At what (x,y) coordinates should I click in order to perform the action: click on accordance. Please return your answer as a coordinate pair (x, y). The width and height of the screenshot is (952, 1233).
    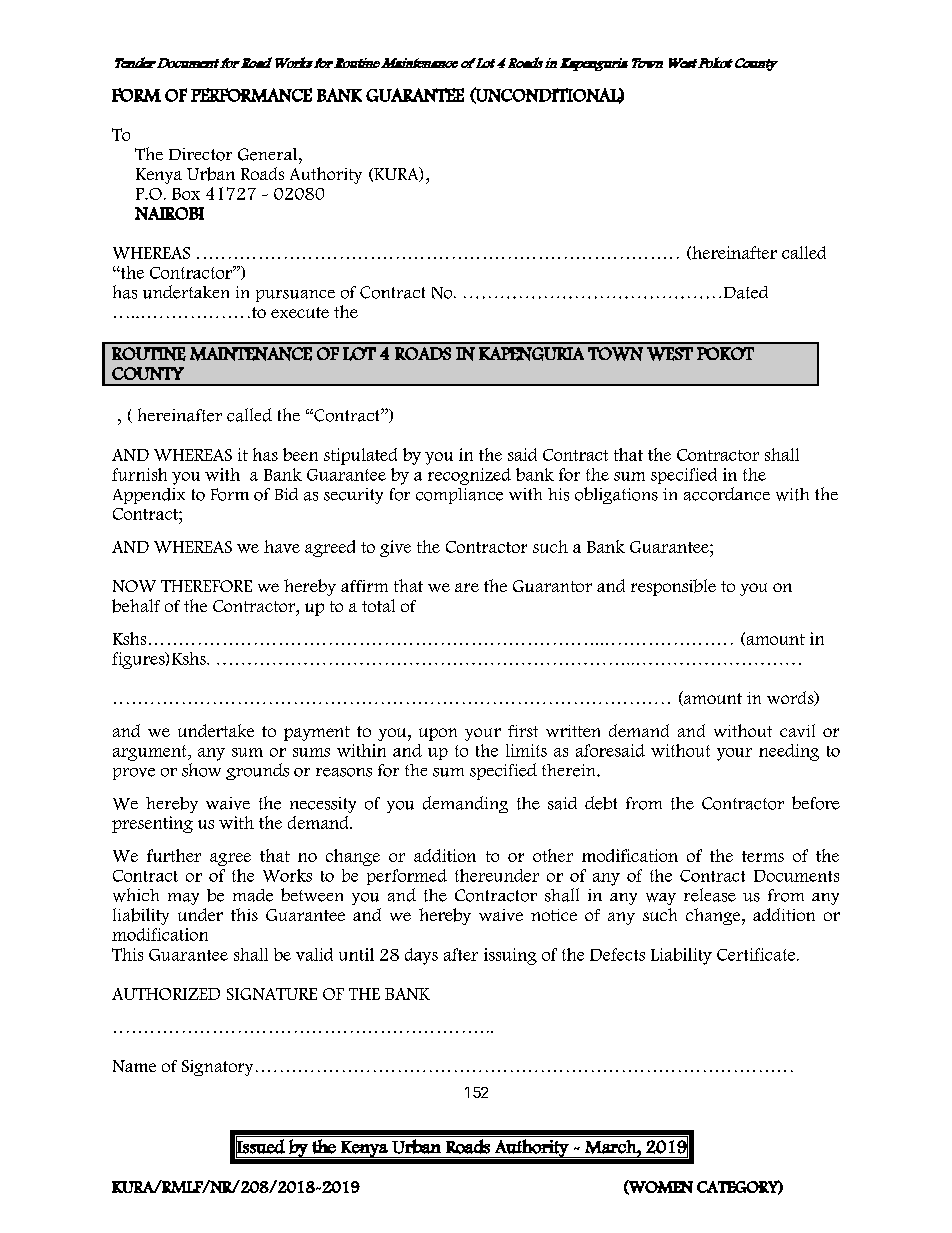
    Looking at the image, I should click on (727, 494).
